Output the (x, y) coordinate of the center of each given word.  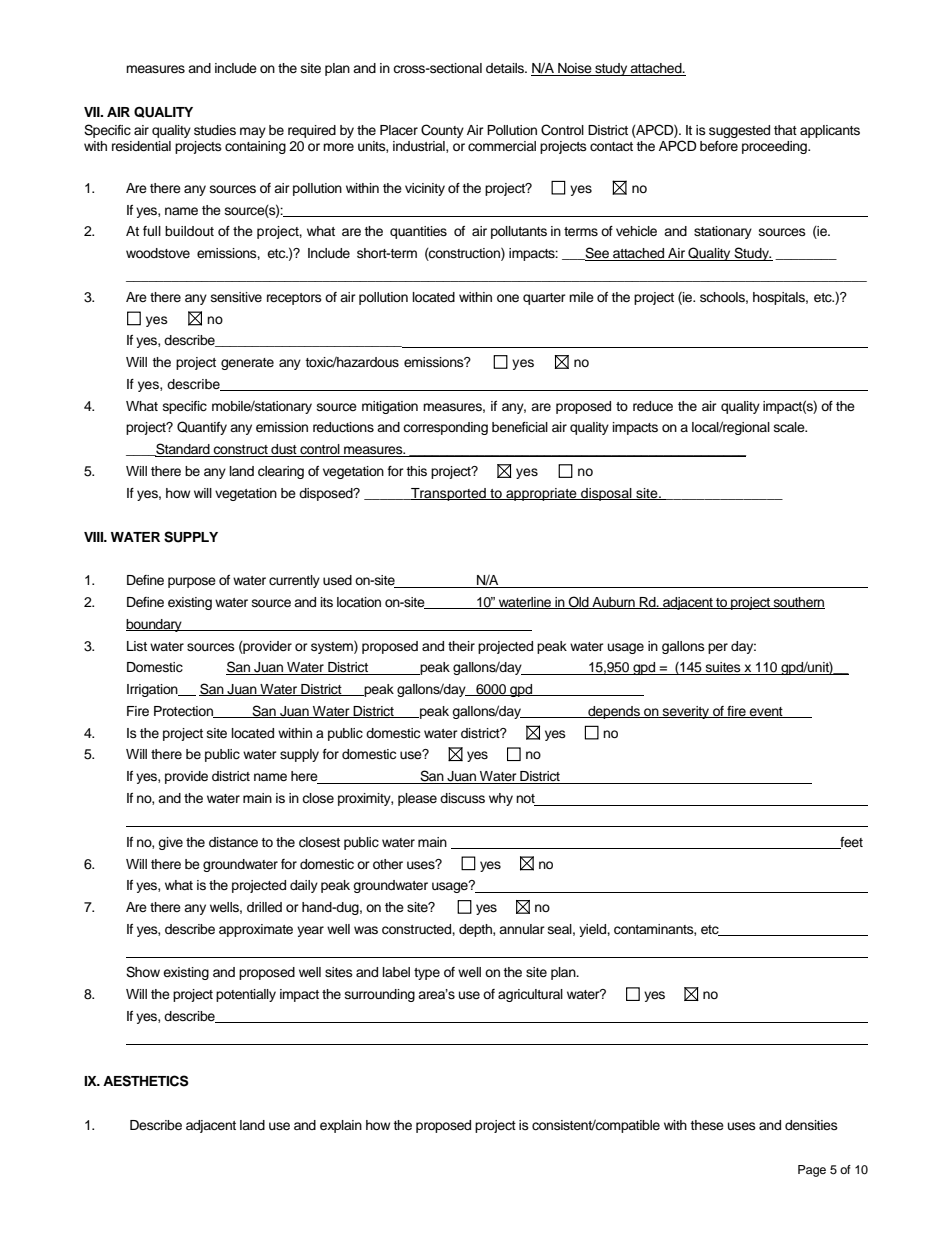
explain (341, 1126)
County (442, 131)
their (461, 646)
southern (798, 603)
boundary (155, 625)
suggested (739, 131)
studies (215, 130)
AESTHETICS (146, 1081)
